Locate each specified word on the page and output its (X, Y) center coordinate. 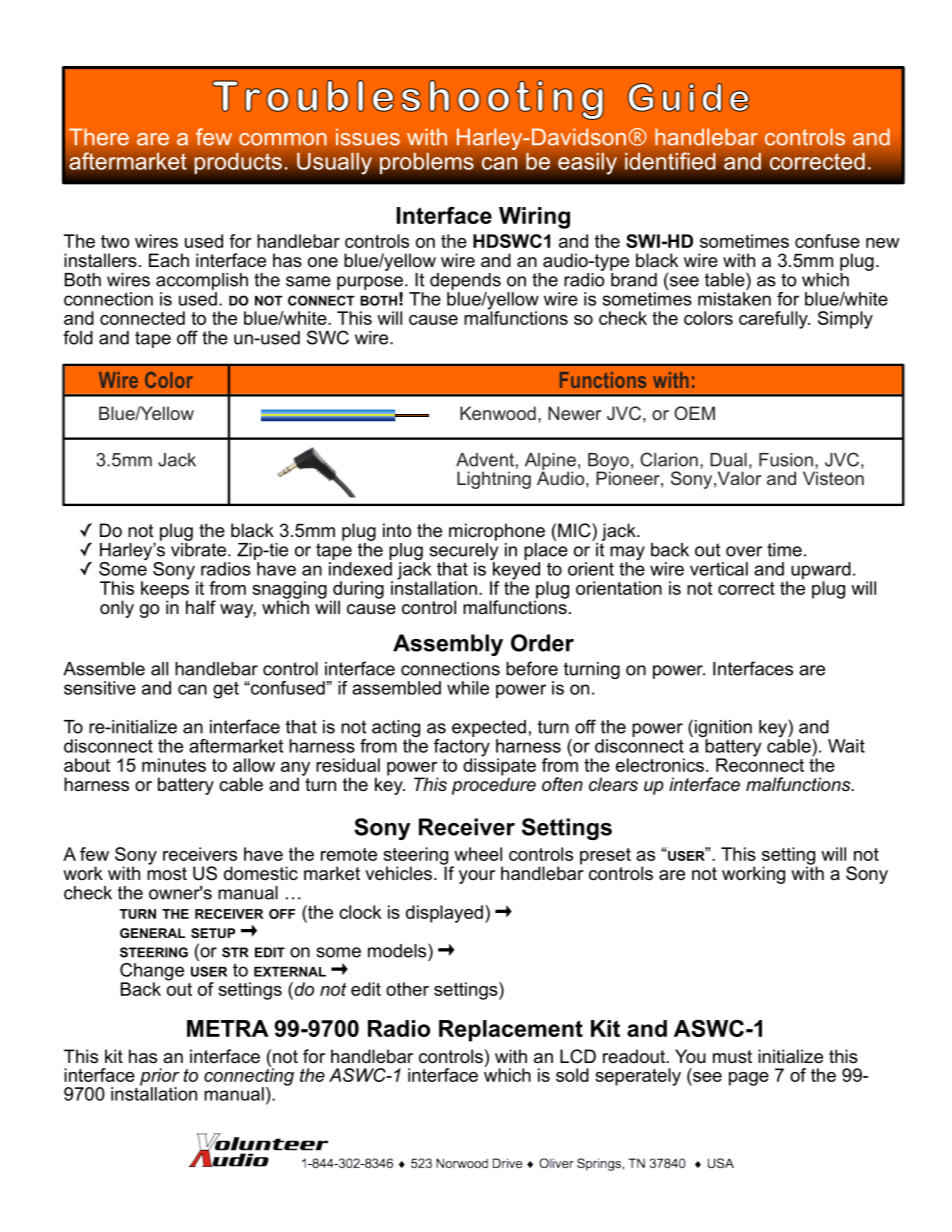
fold (78, 337)
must (732, 1057)
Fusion (786, 460)
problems (427, 163)
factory (462, 747)
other (407, 989)
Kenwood (498, 413)
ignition (723, 730)
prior (159, 1078)
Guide (688, 97)
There (99, 137)
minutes (174, 765)
